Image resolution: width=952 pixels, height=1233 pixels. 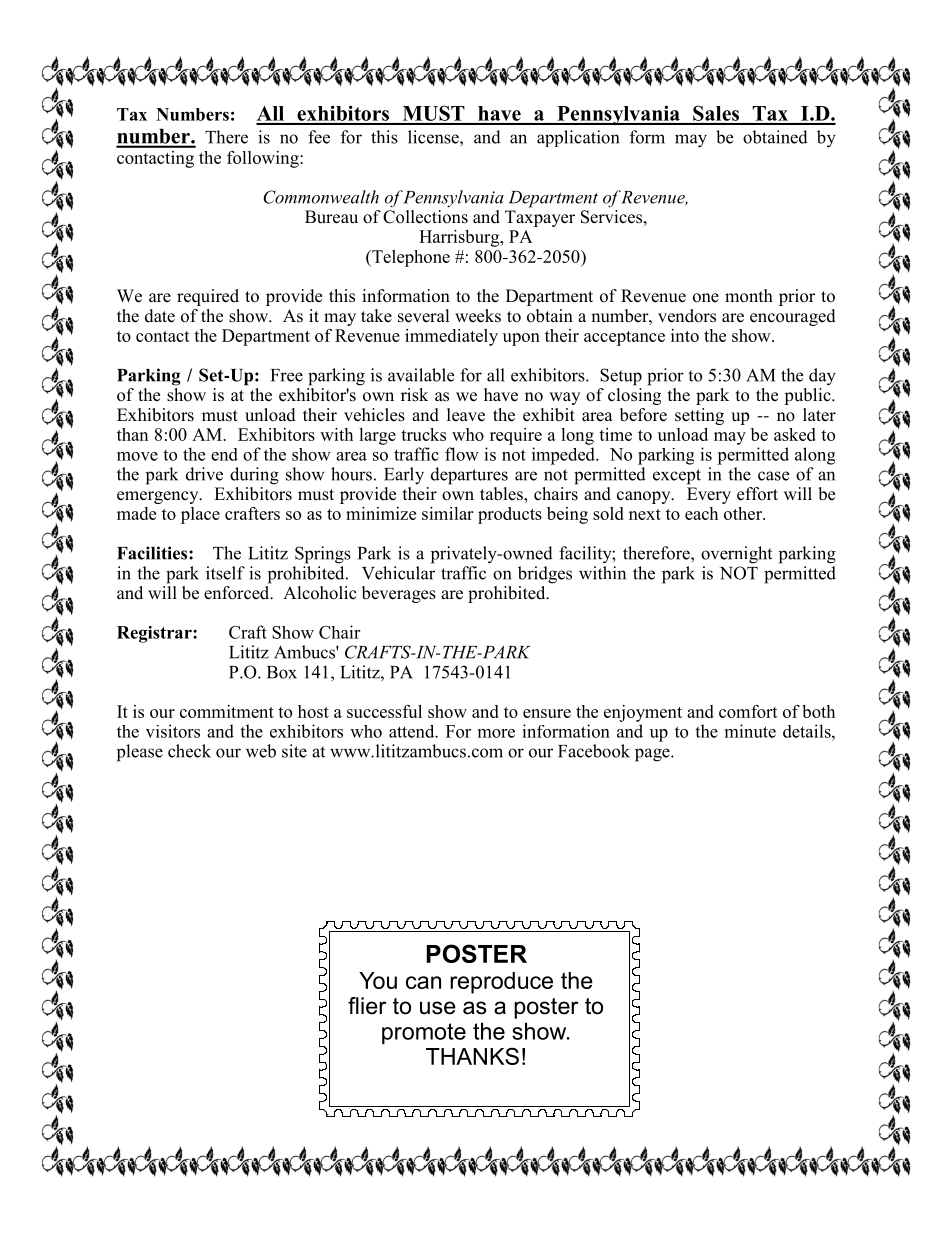 I want to click on asked, so click(x=795, y=434).
